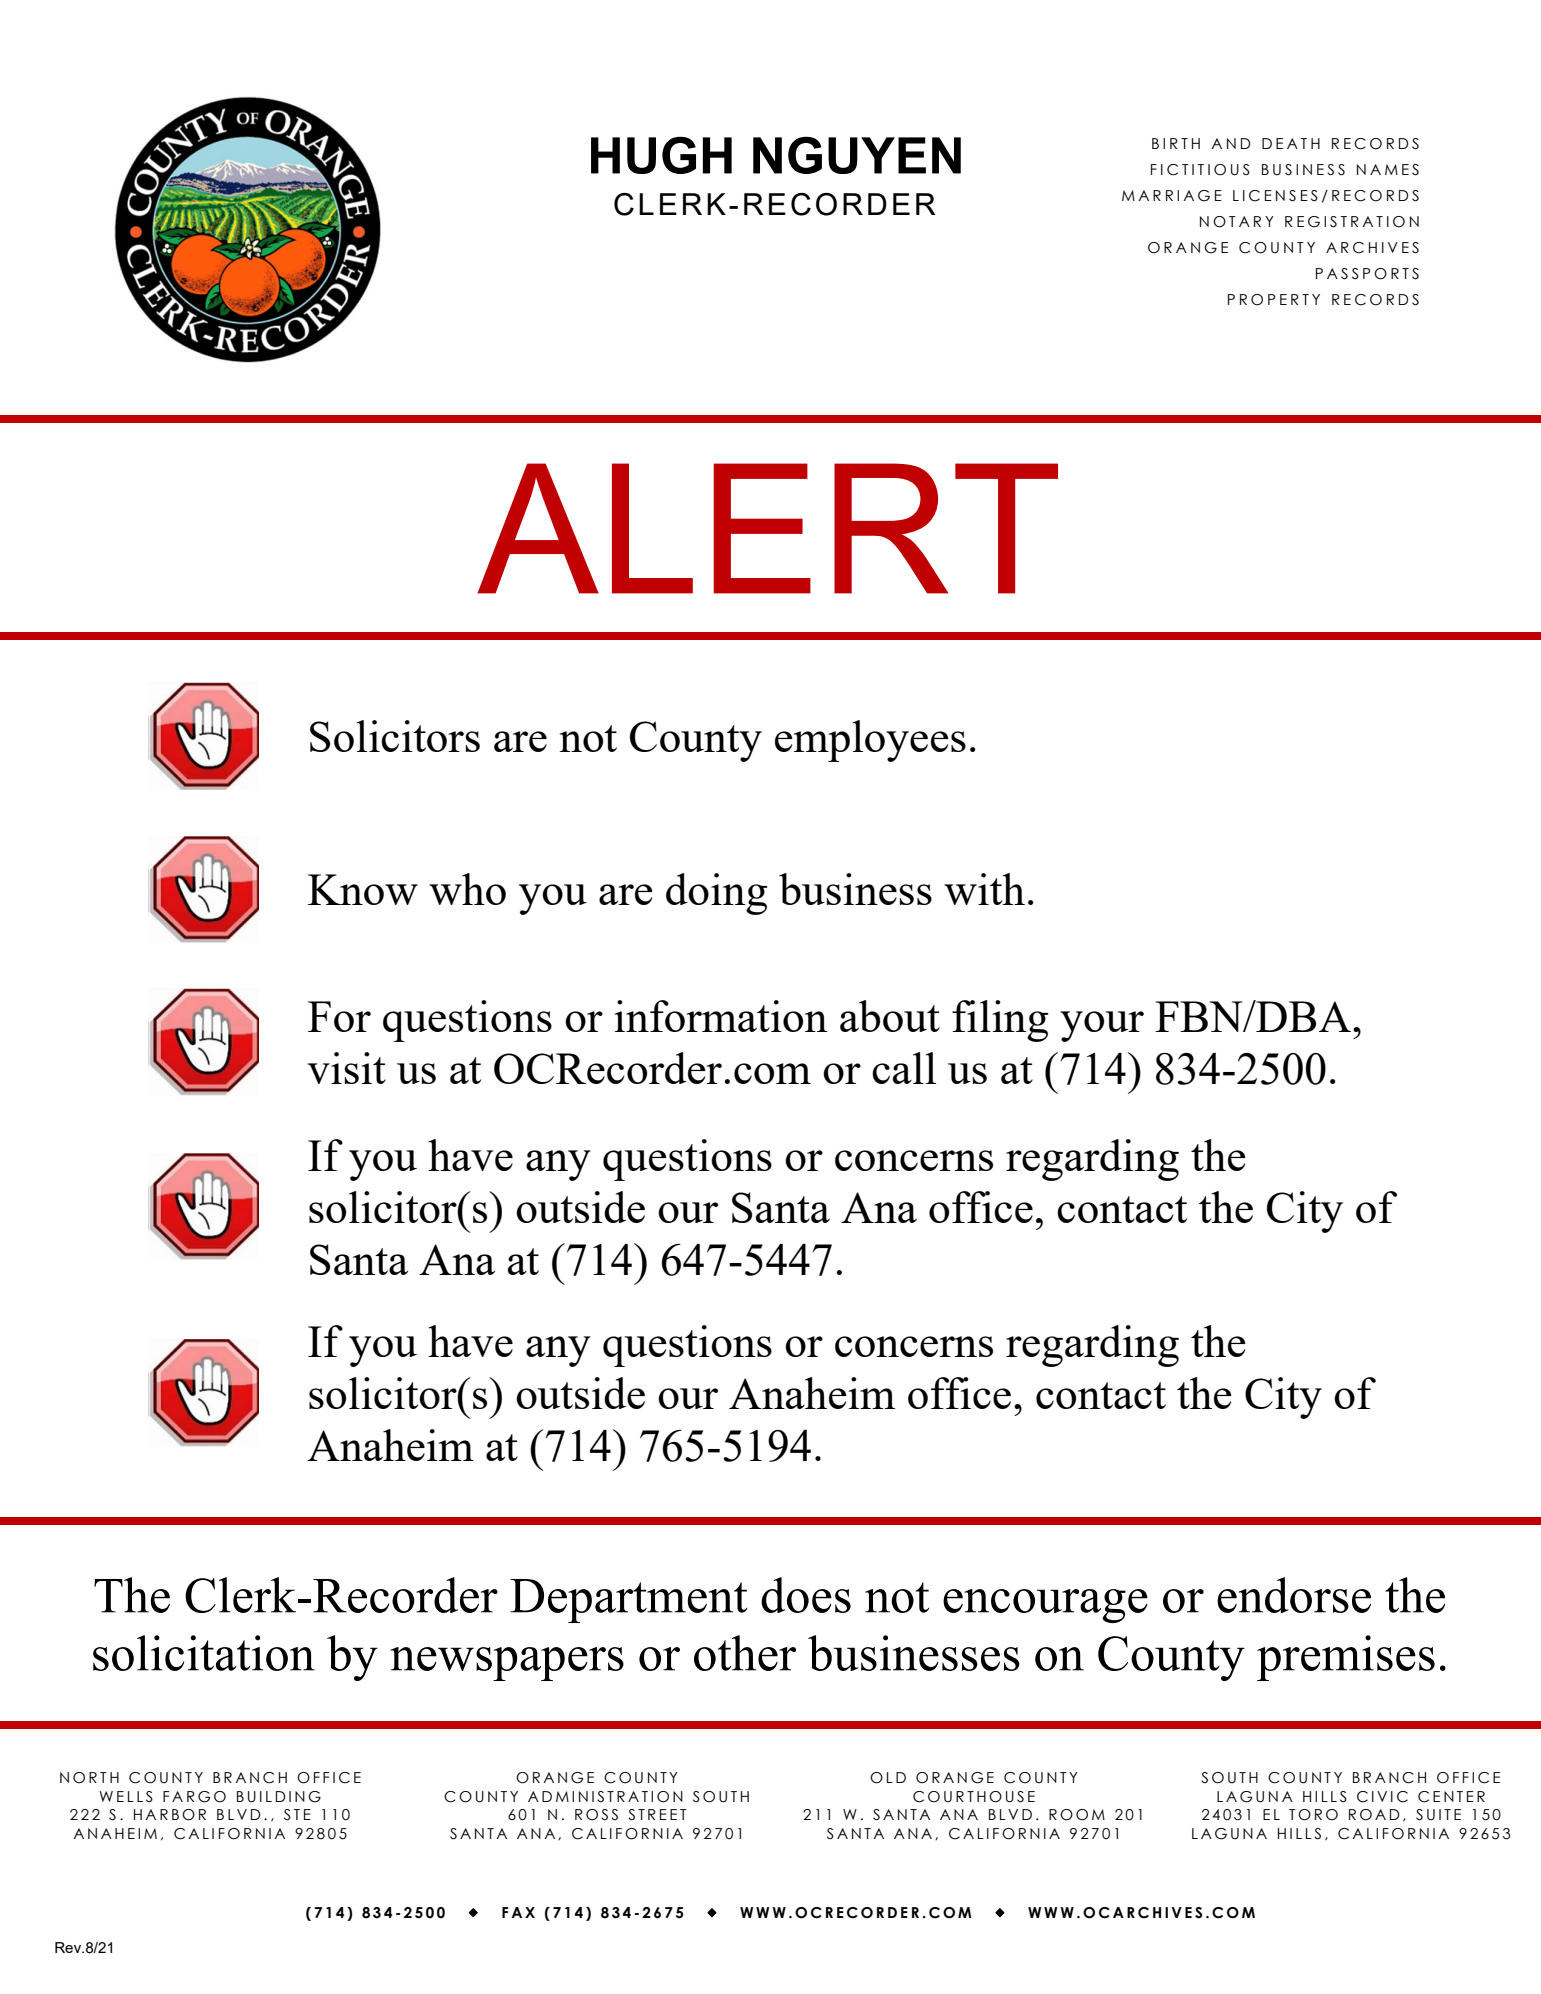 The width and height of the page is (1541, 1994). Describe the element at coordinates (857, 155) in the page. I see `NGUYEN` at that location.
